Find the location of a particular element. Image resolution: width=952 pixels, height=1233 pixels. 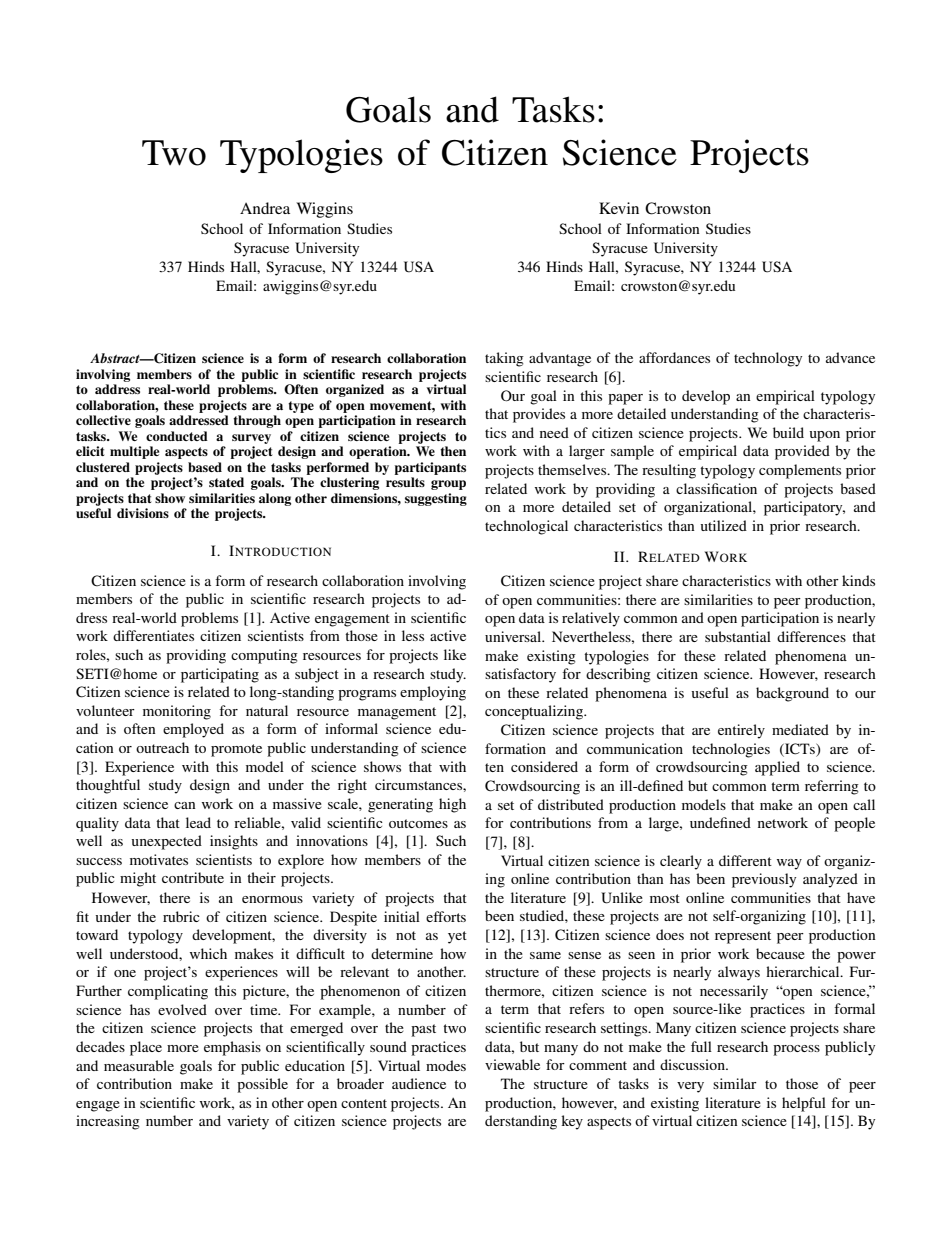

can is located at coordinates (185, 805).
